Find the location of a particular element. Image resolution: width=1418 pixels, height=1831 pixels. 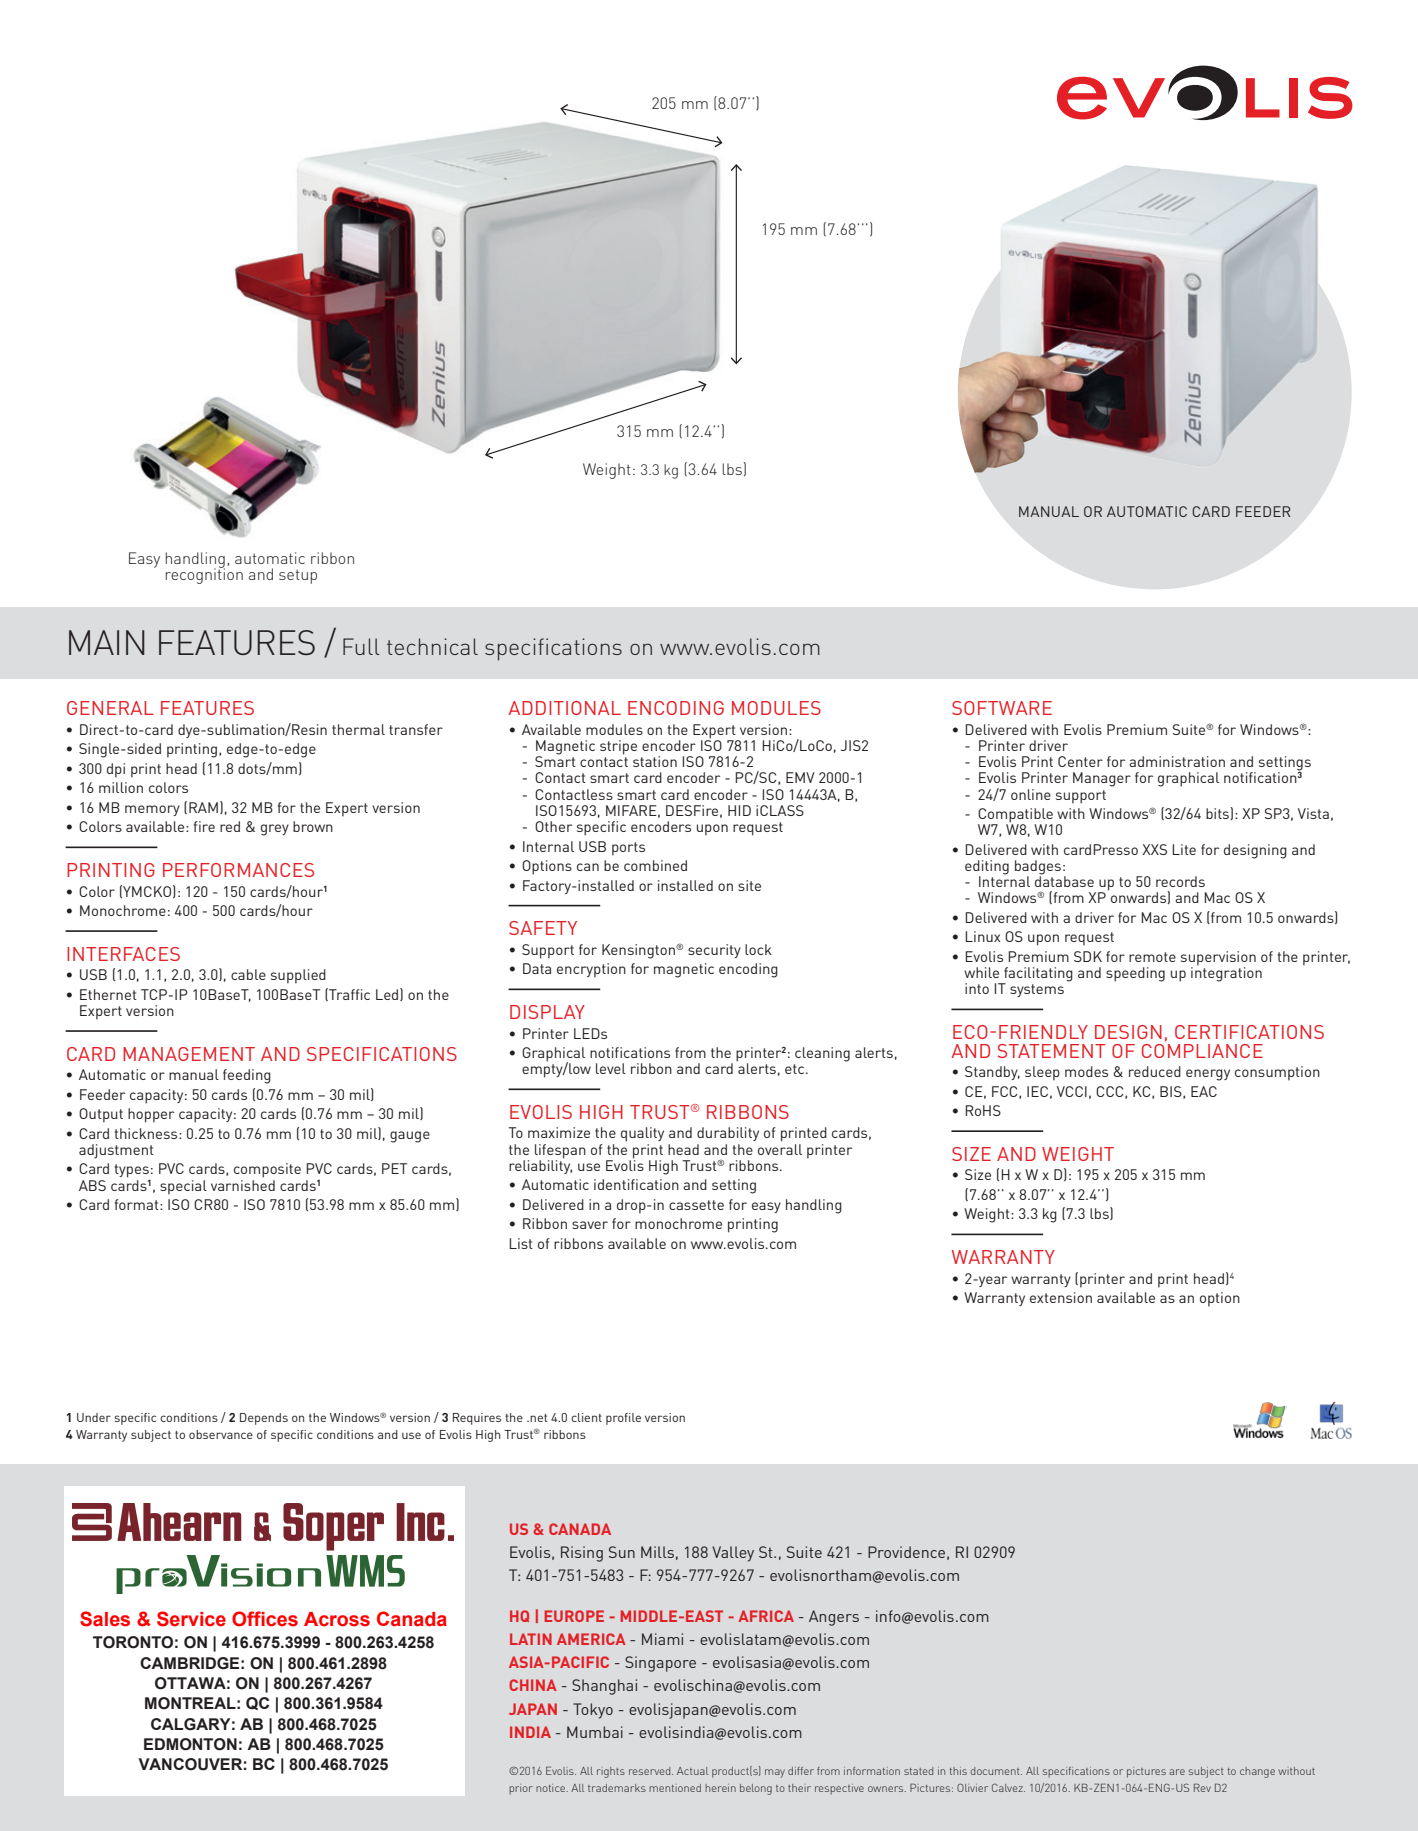

EAC is located at coordinates (1204, 1091).
